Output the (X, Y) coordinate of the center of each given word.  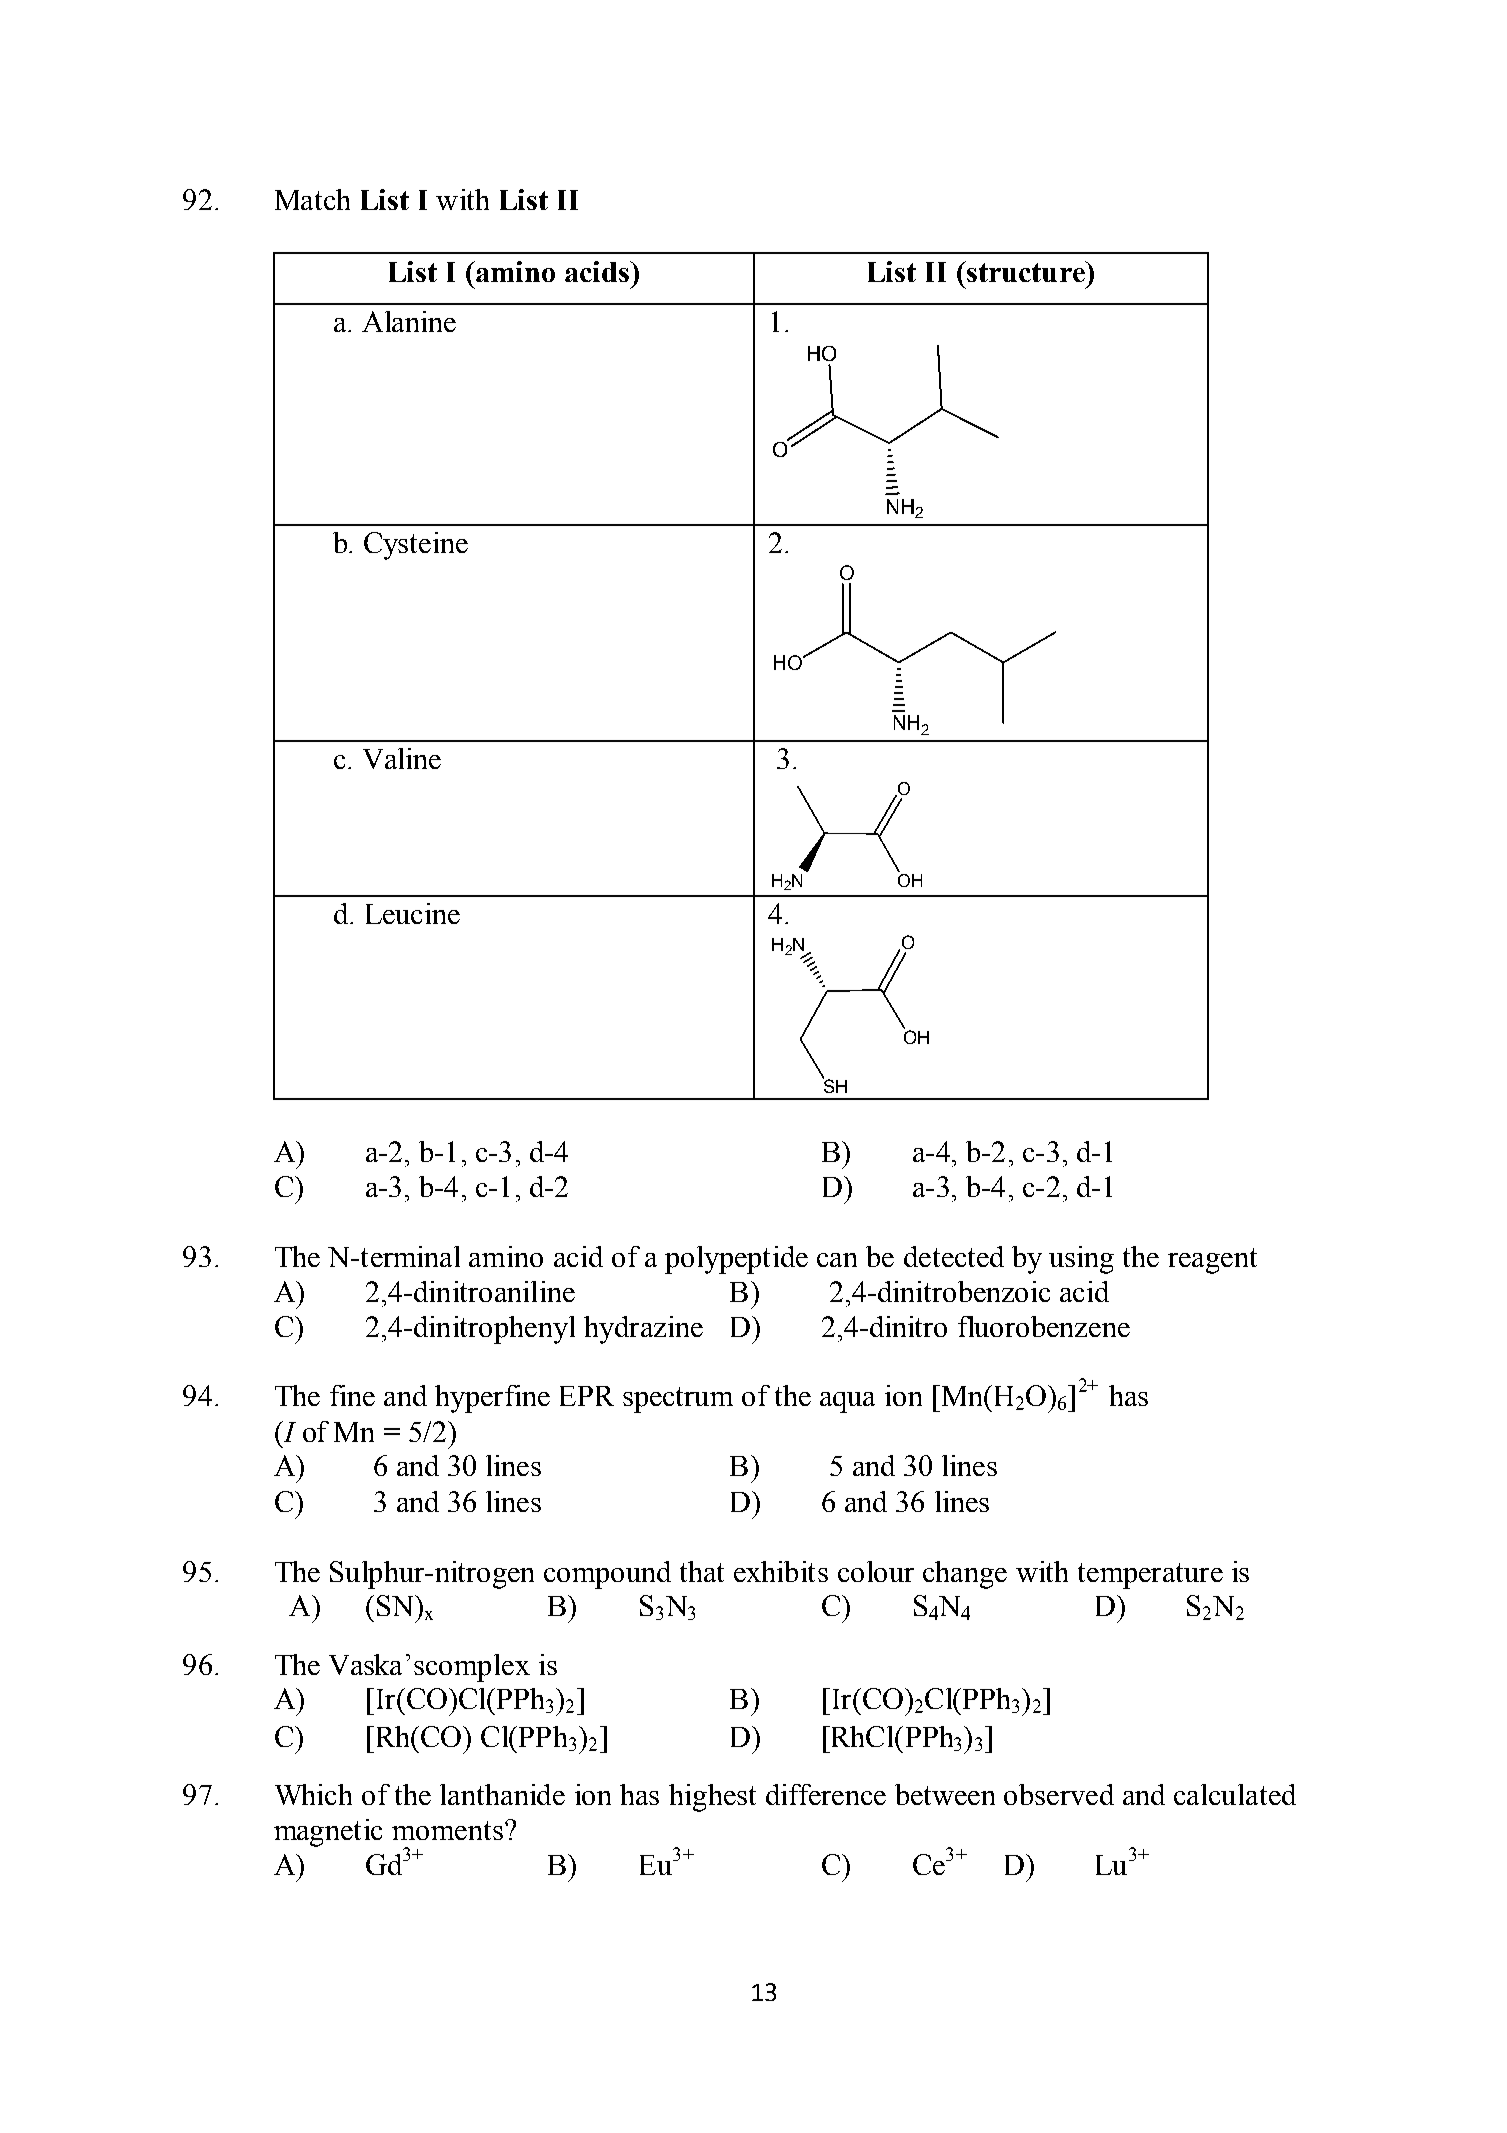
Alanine (409, 321)
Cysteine (416, 546)
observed (1059, 1794)
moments (449, 1830)
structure (1026, 271)
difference (826, 1794)
